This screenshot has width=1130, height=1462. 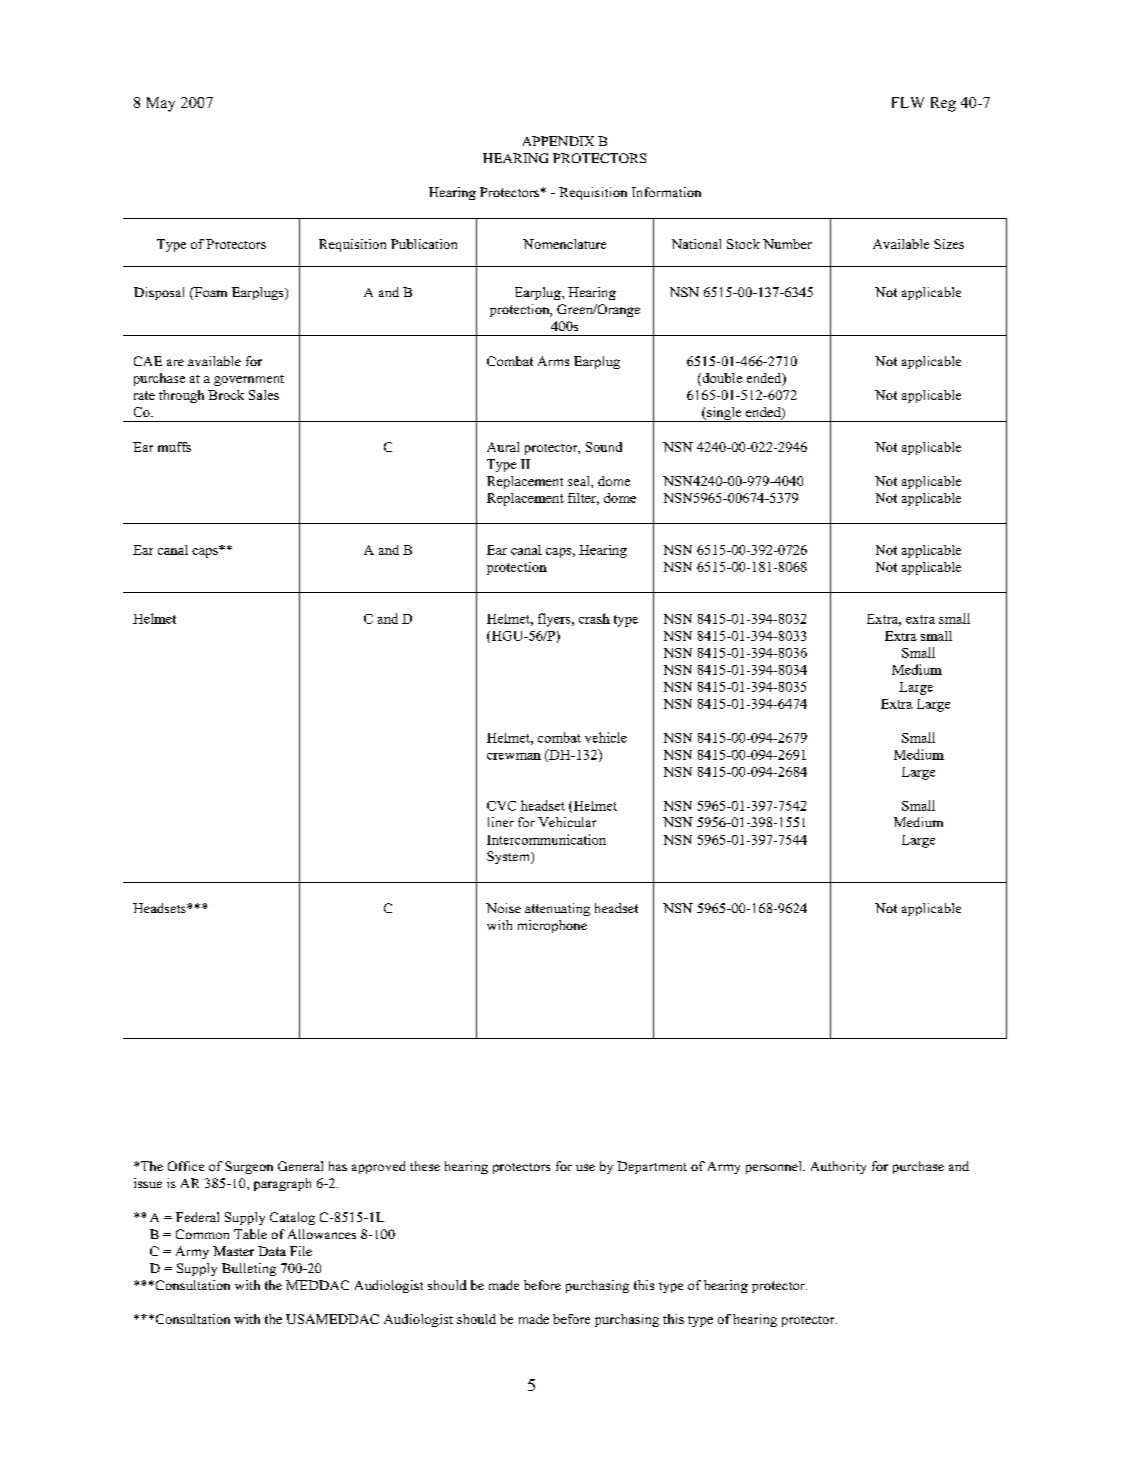 What do you see at coordinates (838, 1167) in the screenshot?
I see `Authority` at bounding box center [838, 1167].
